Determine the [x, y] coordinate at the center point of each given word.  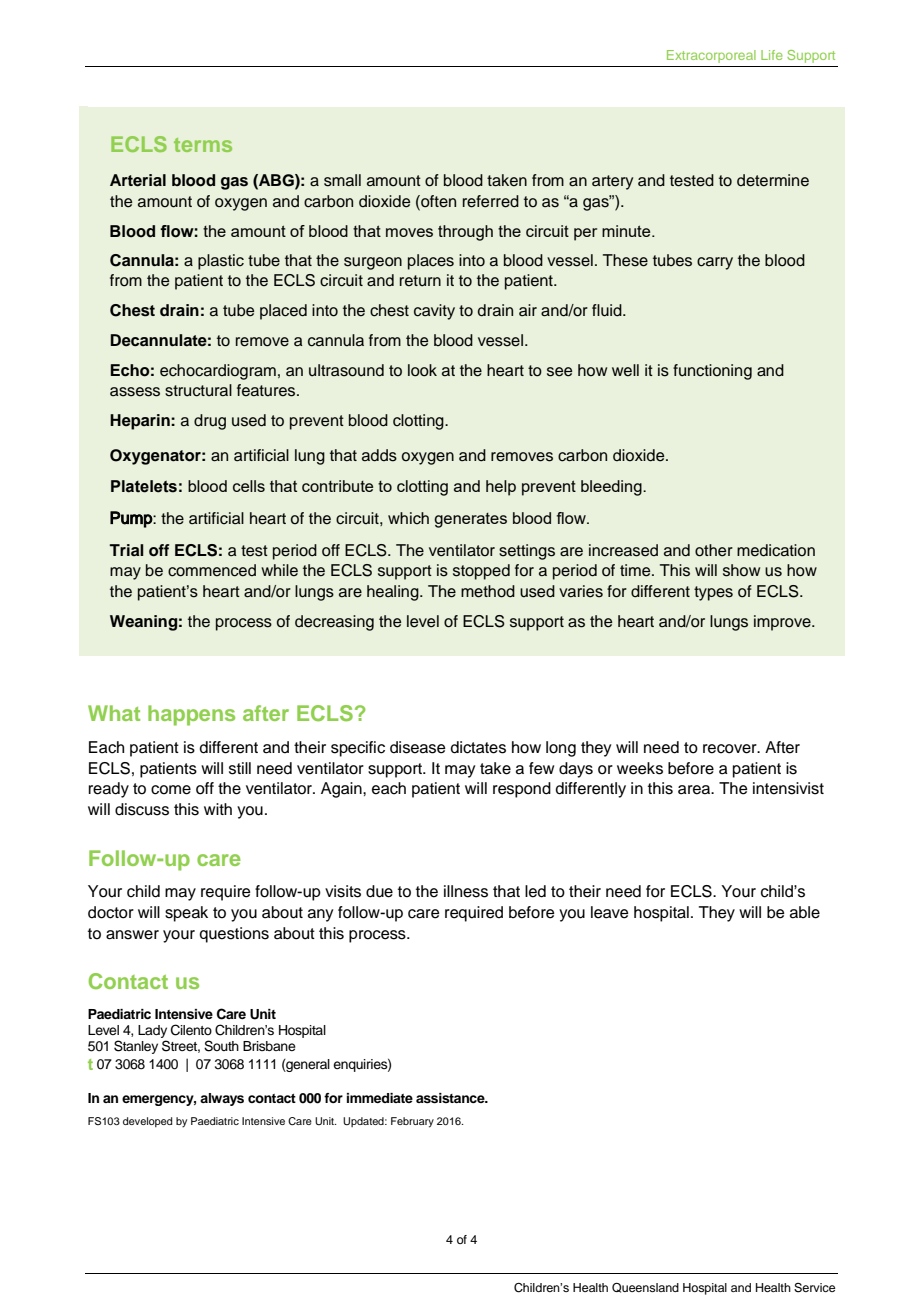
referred [491, 201]
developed [147, 1122]
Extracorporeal [711, 56]
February [412, 1122]
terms [203, 145]
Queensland [645, 1288]
